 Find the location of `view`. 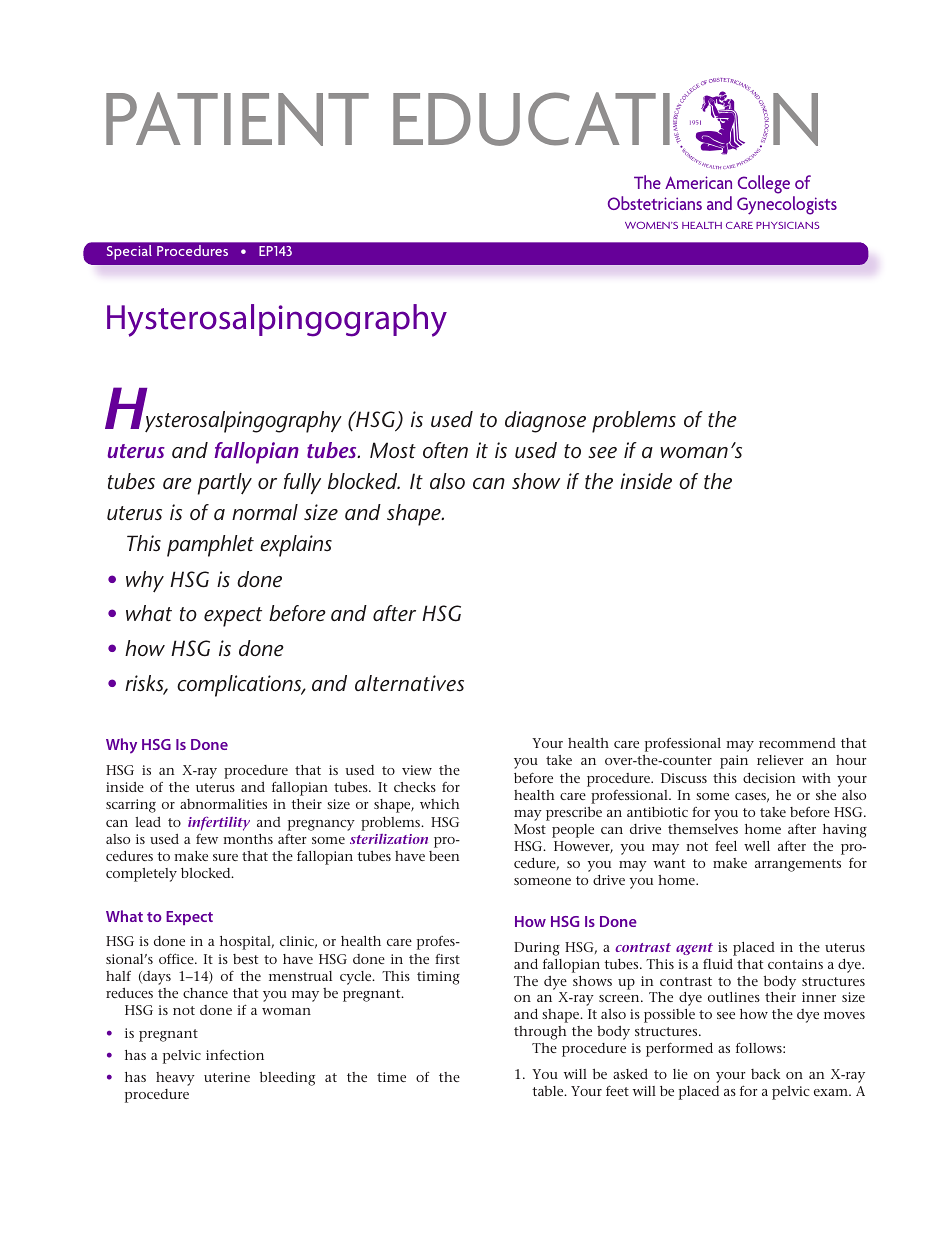

view is located at coordinates (417, 770).
